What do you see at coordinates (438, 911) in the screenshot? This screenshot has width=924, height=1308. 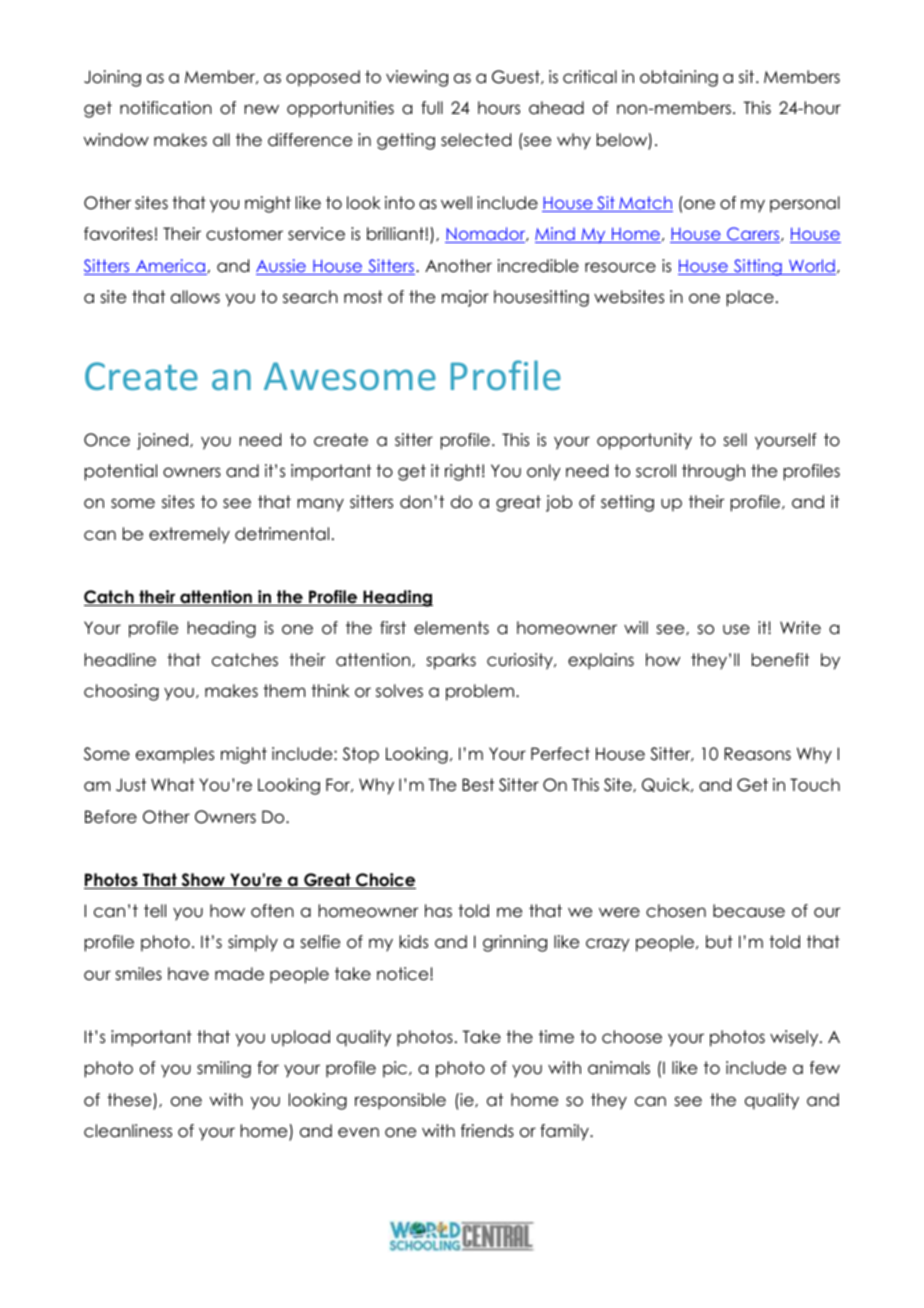 I see `has` at bounding box center [438, 911].
